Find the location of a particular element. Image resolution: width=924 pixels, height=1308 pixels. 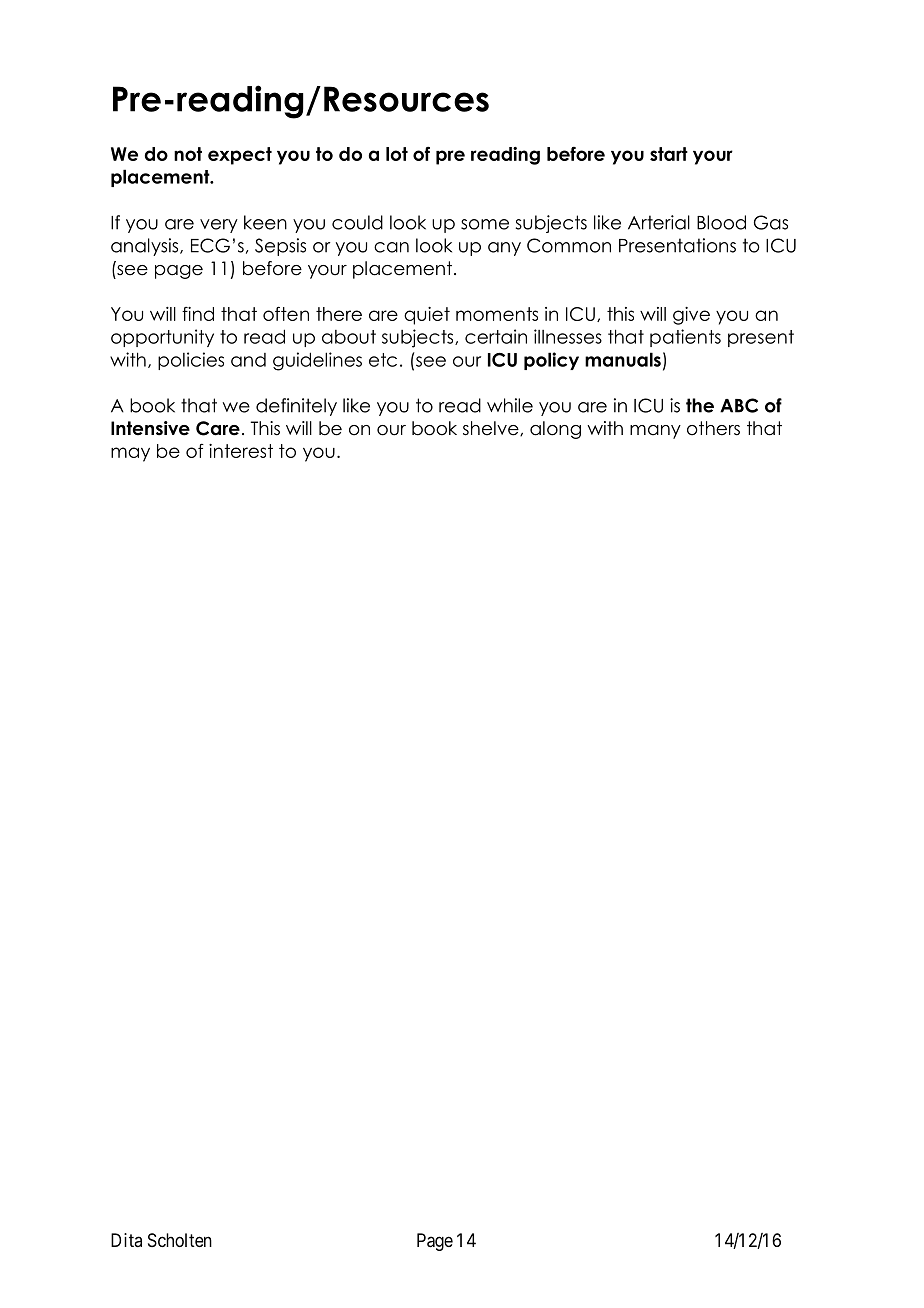

many is located at coordinates (655, 432).
